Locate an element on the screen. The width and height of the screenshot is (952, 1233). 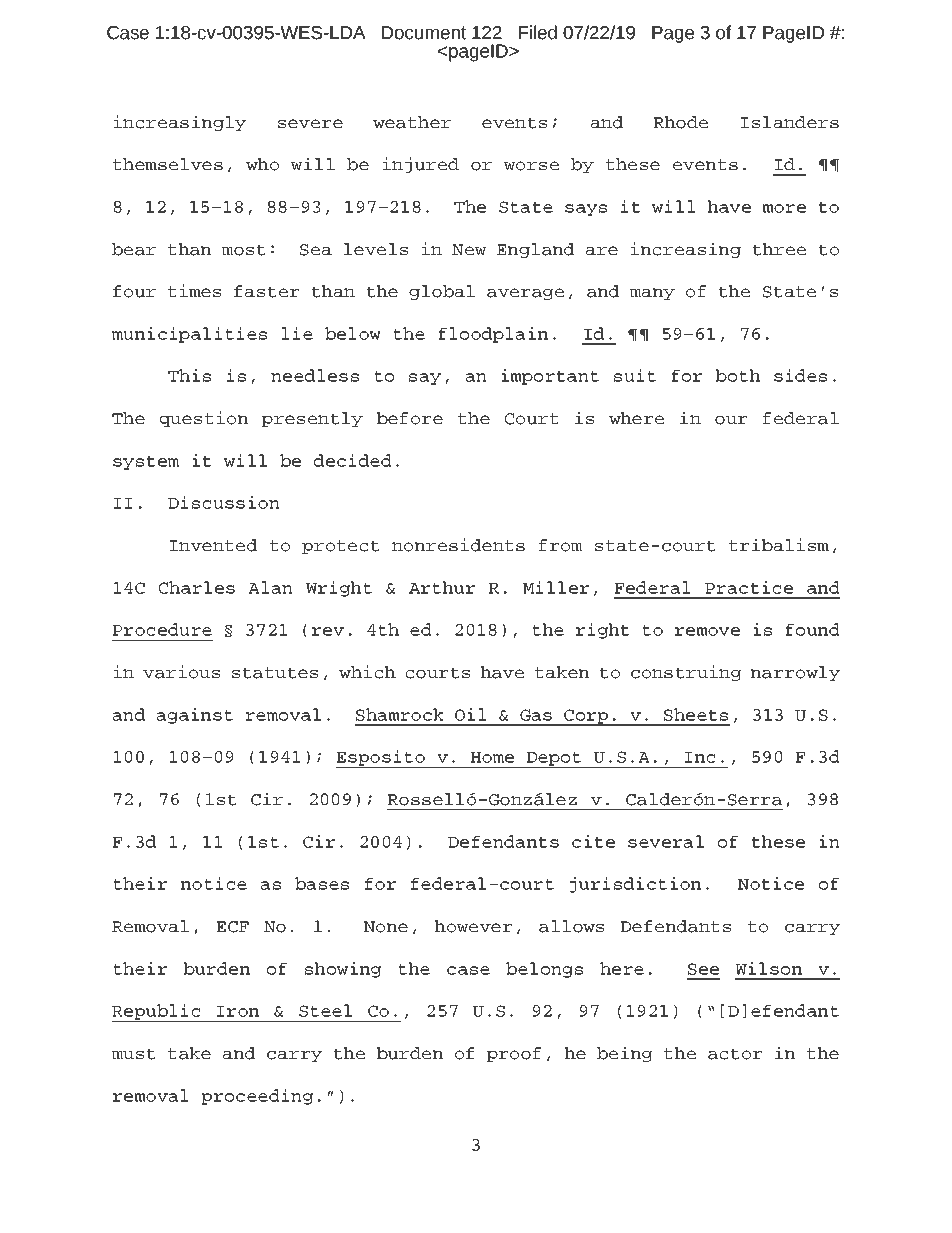
Iron is located at coordinates (238, 1011).
